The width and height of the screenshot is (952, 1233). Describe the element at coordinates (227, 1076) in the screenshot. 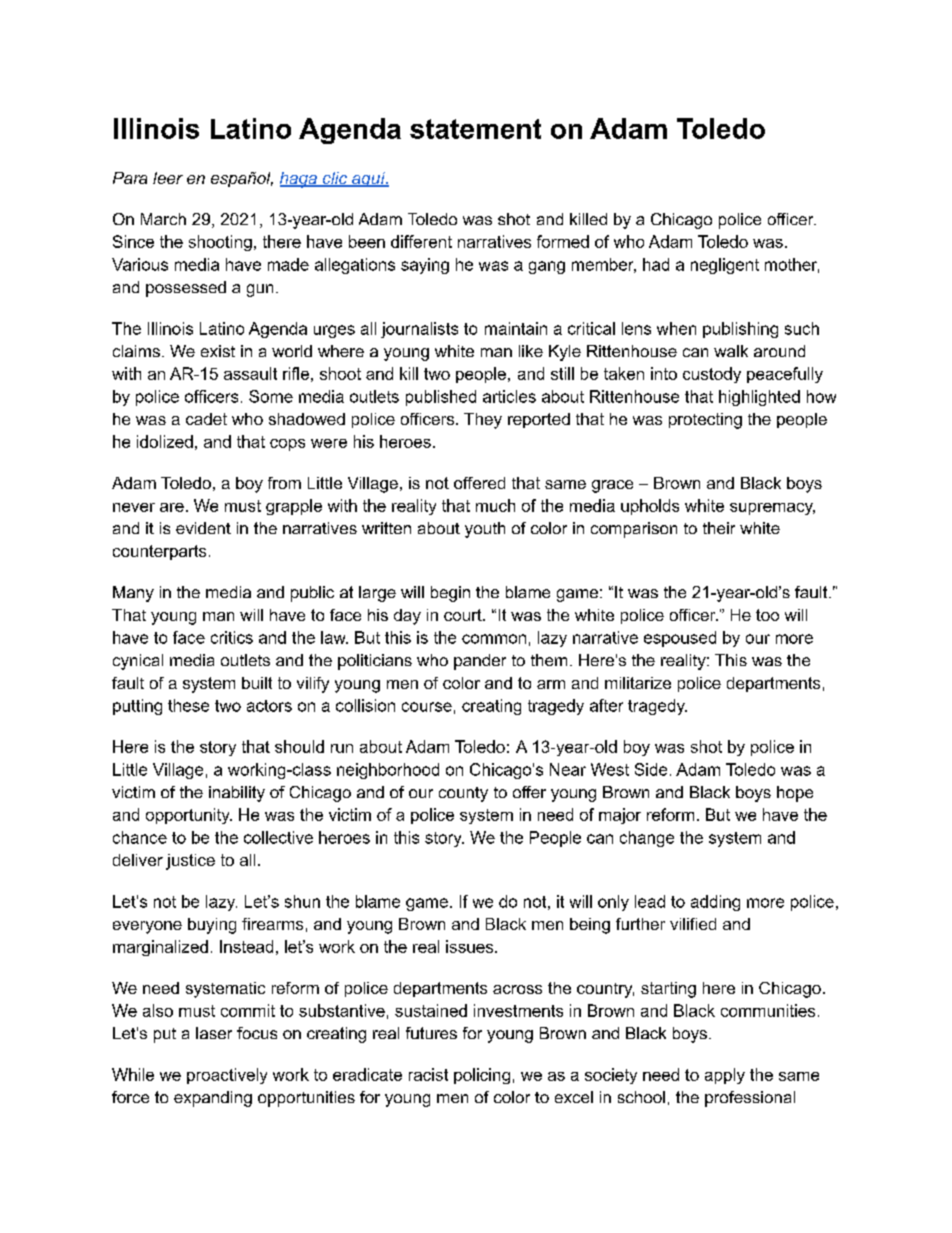

I see `proactively` at that location.
